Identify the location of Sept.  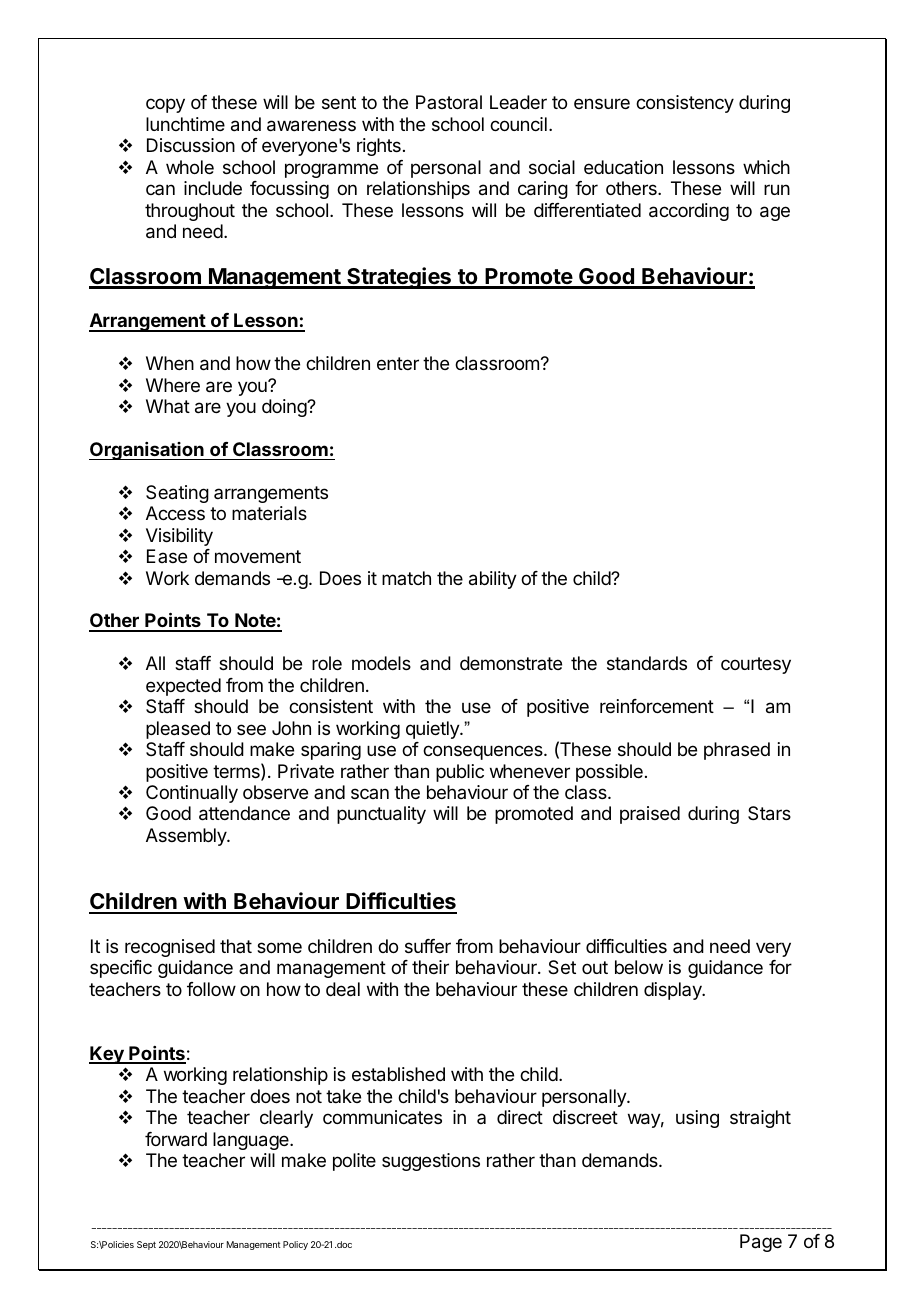
(146, 1245).
